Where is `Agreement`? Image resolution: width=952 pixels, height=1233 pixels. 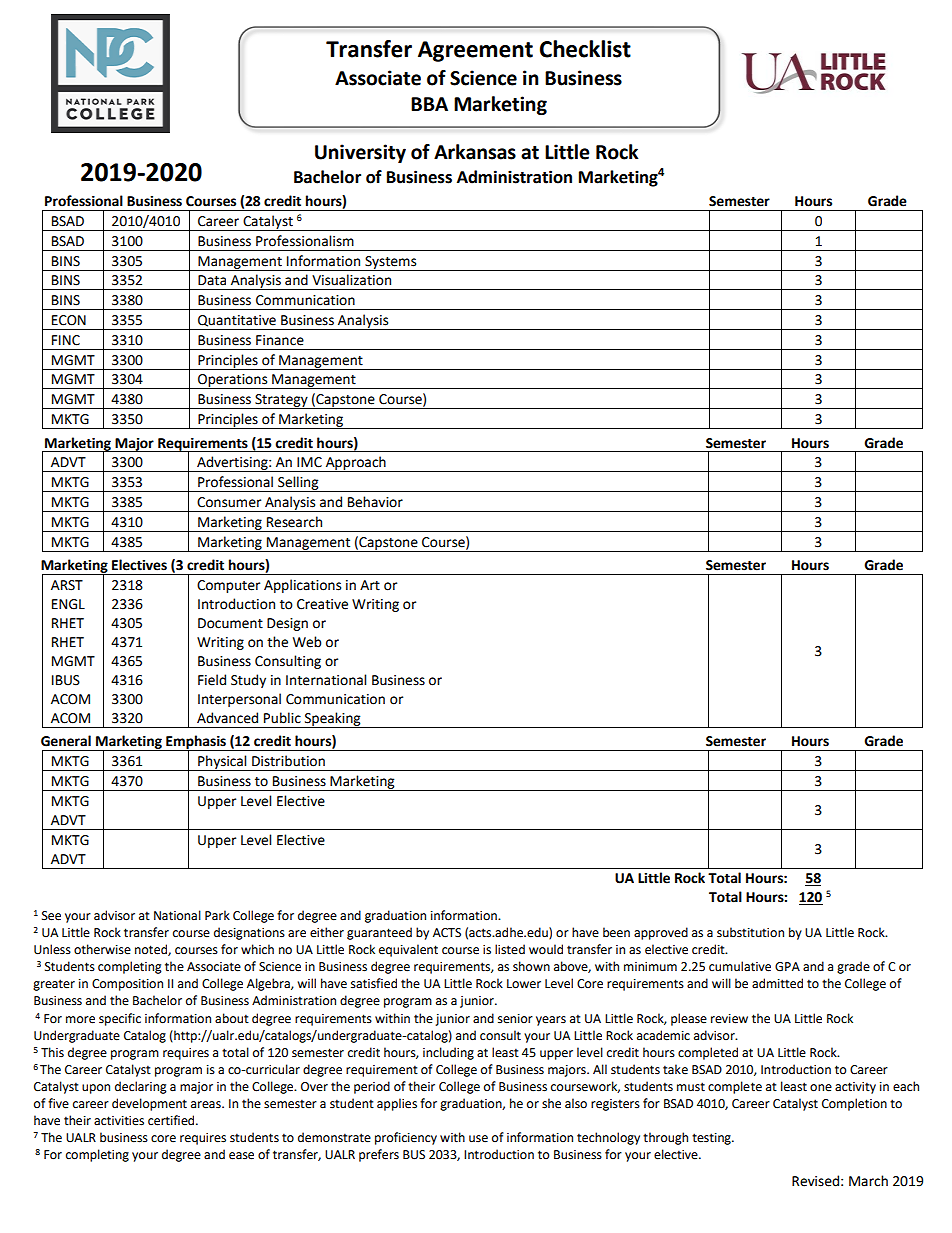 Agreement is located at coordinates (475, 51).
